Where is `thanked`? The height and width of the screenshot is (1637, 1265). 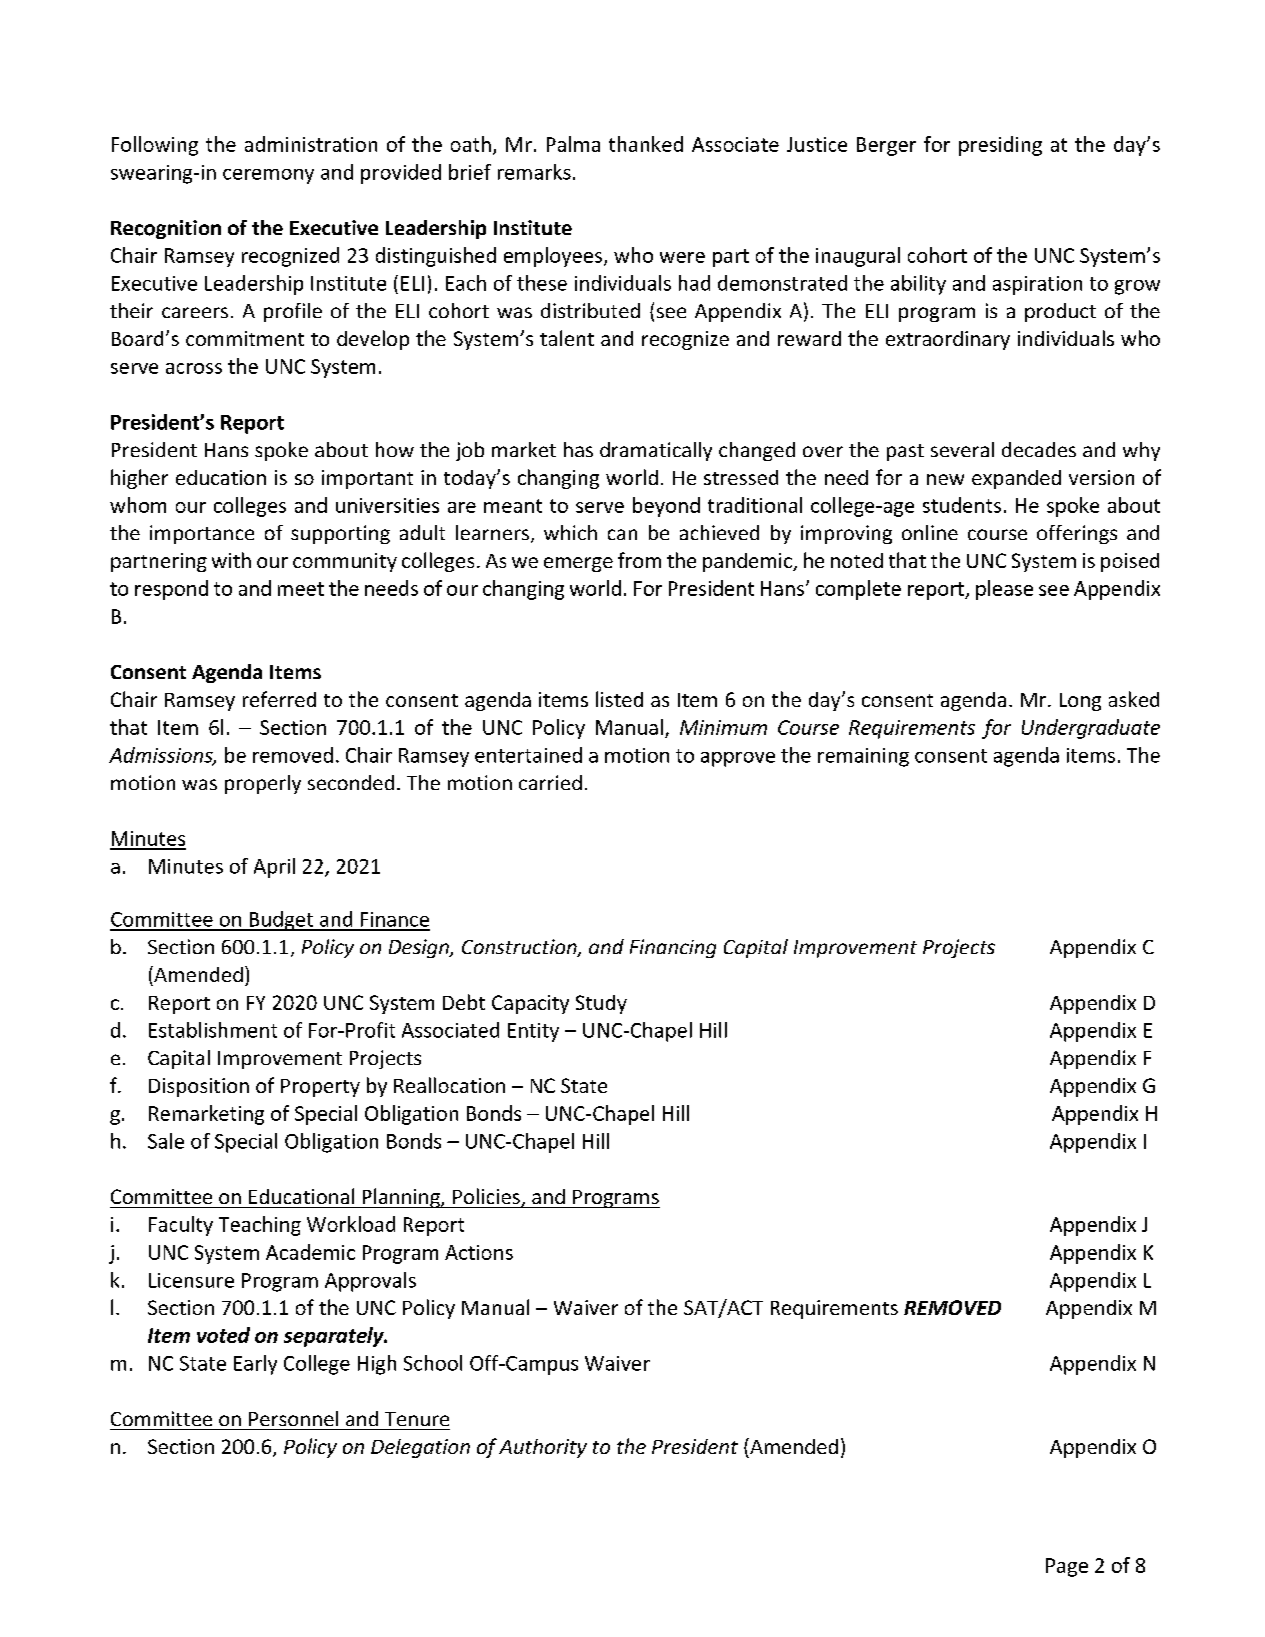
thanked is located at coordinates (646, 144).
